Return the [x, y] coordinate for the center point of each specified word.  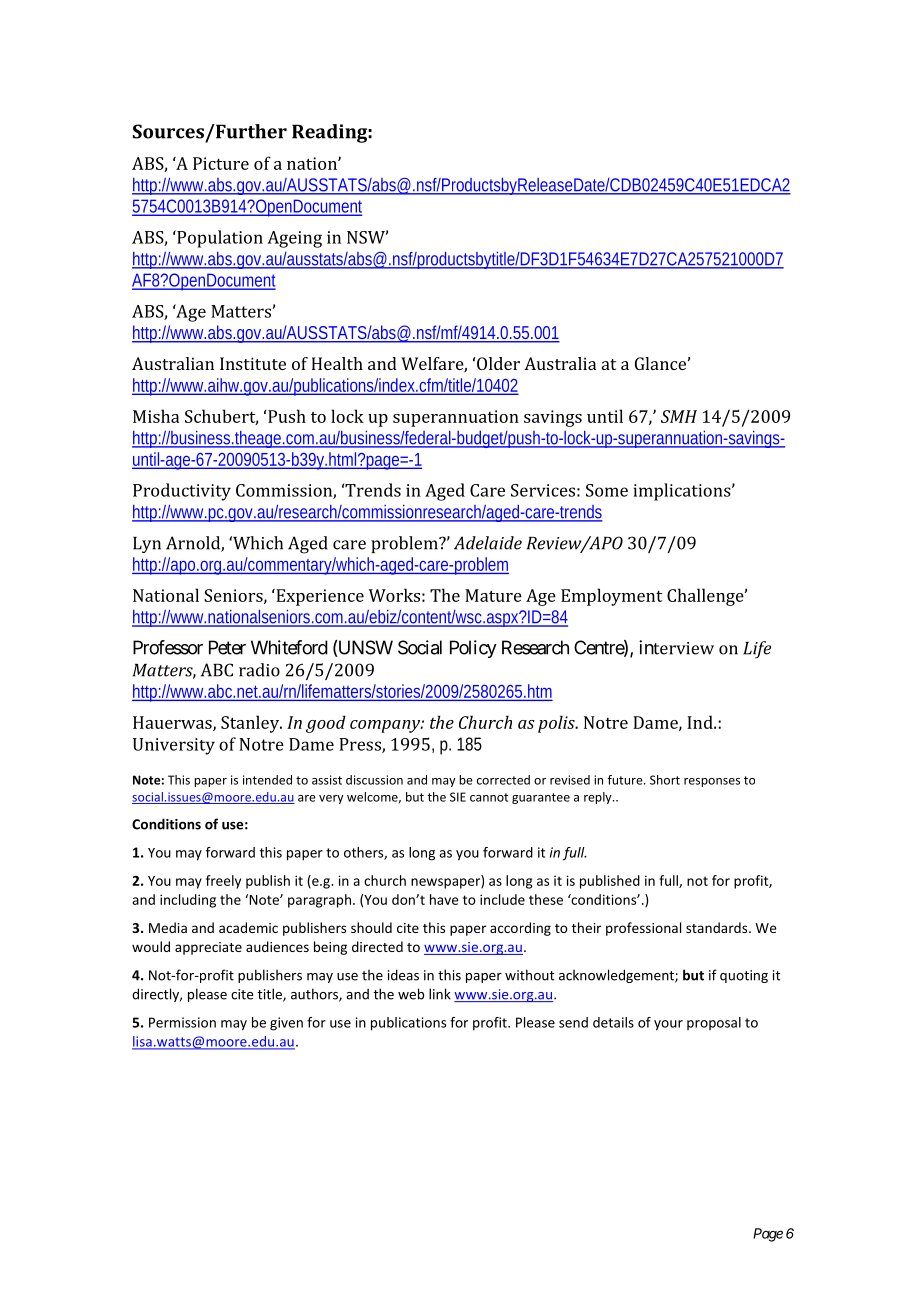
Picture [221, 163]
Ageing [294, 239]
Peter [227, 647]
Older [497, 363]
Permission [182, 1022]
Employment [611, 597]
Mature [493, 595]
